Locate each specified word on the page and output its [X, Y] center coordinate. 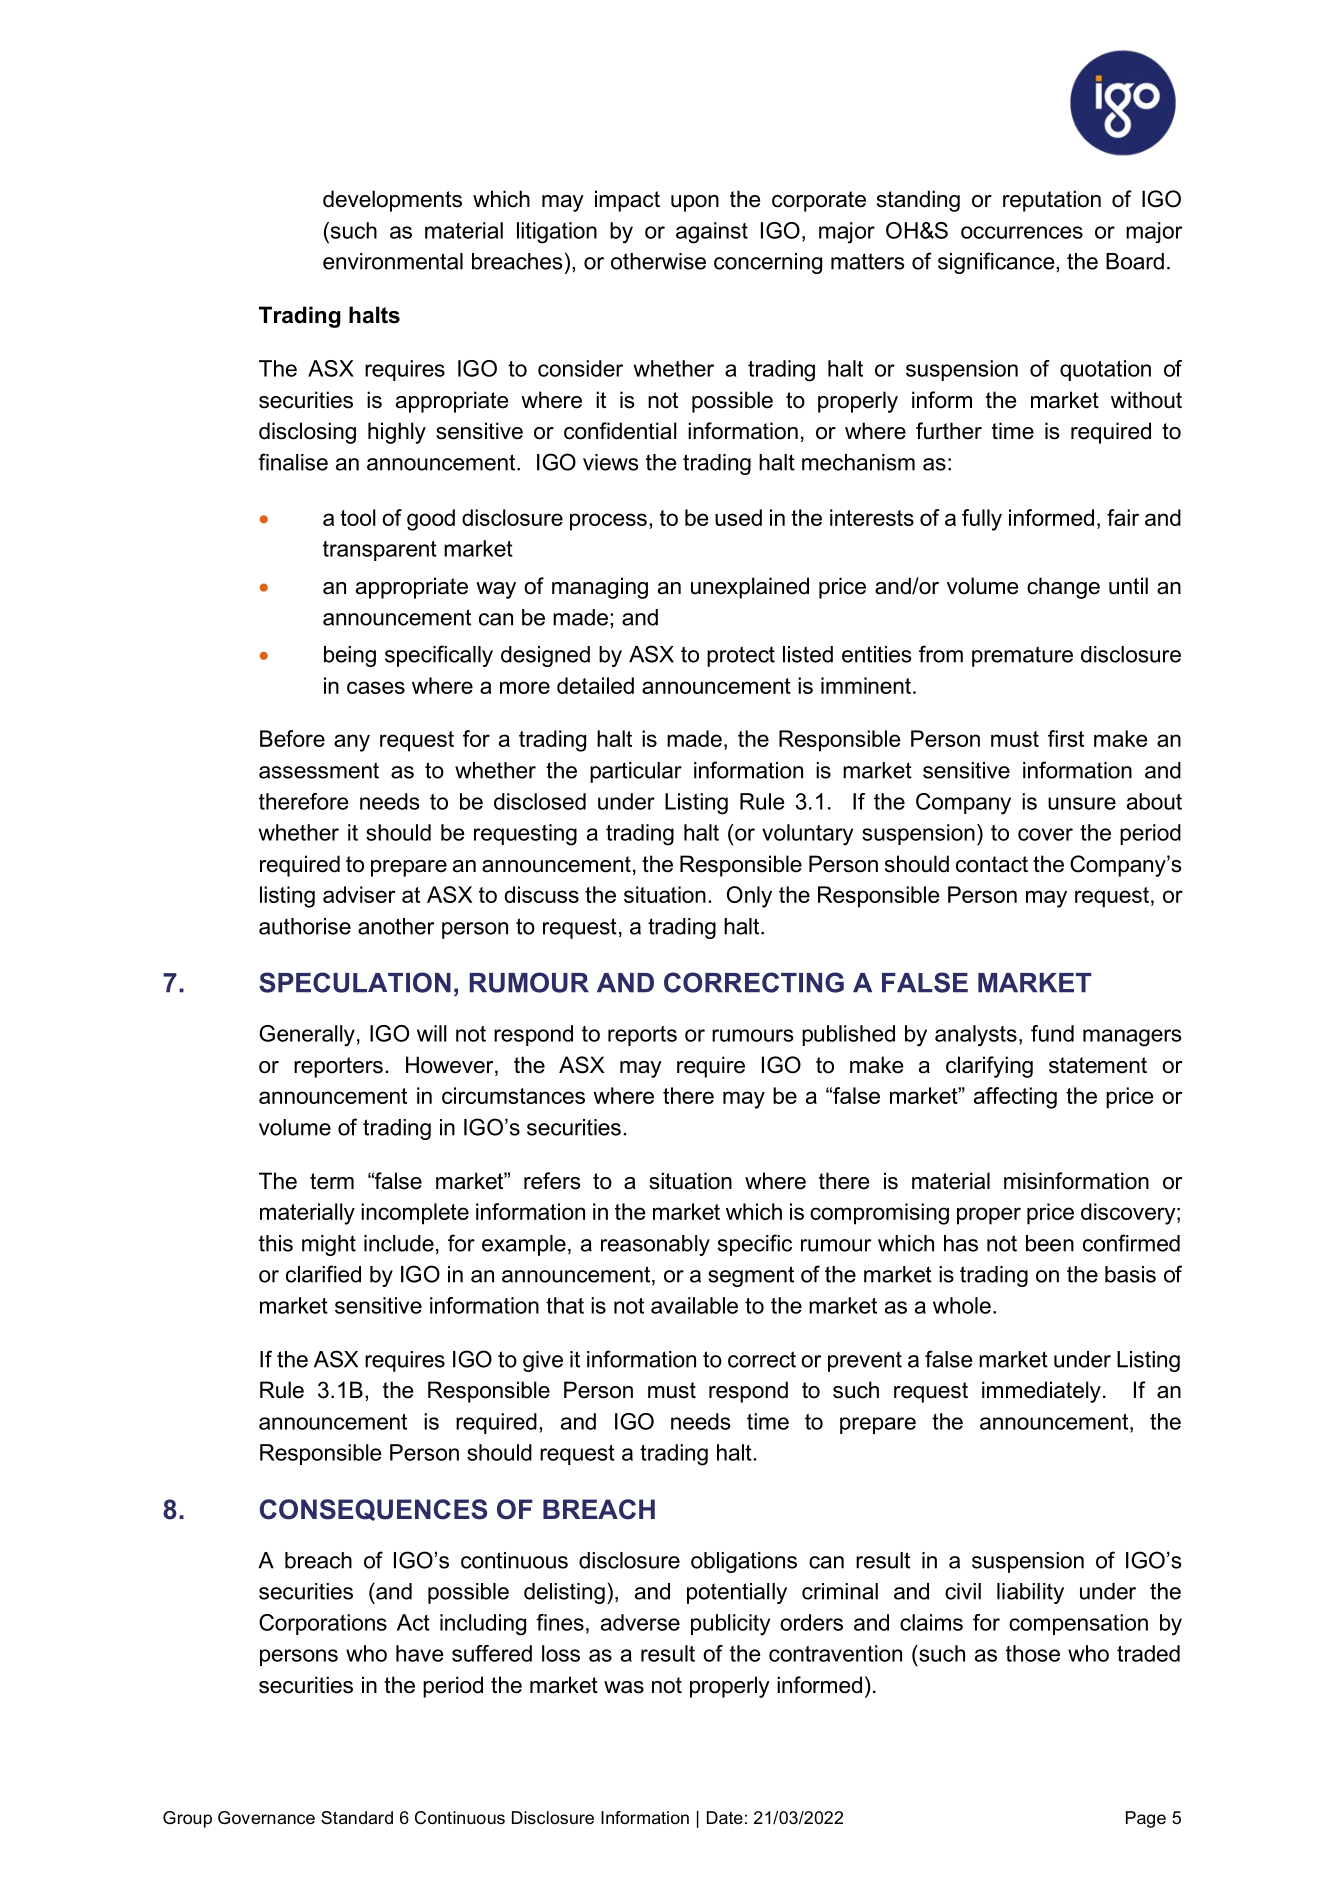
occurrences [1022, 232]
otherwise [658, 261]
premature [1022, 656]
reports [642, 1036]
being [350, 656]
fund [1052, 1033]
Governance [266, 1817]
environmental [393, 261]
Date [725, 1817]
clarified [323, 1274]
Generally [307, 1036]
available [694, 1305]
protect [741, 656]
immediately [1041, 1392]
